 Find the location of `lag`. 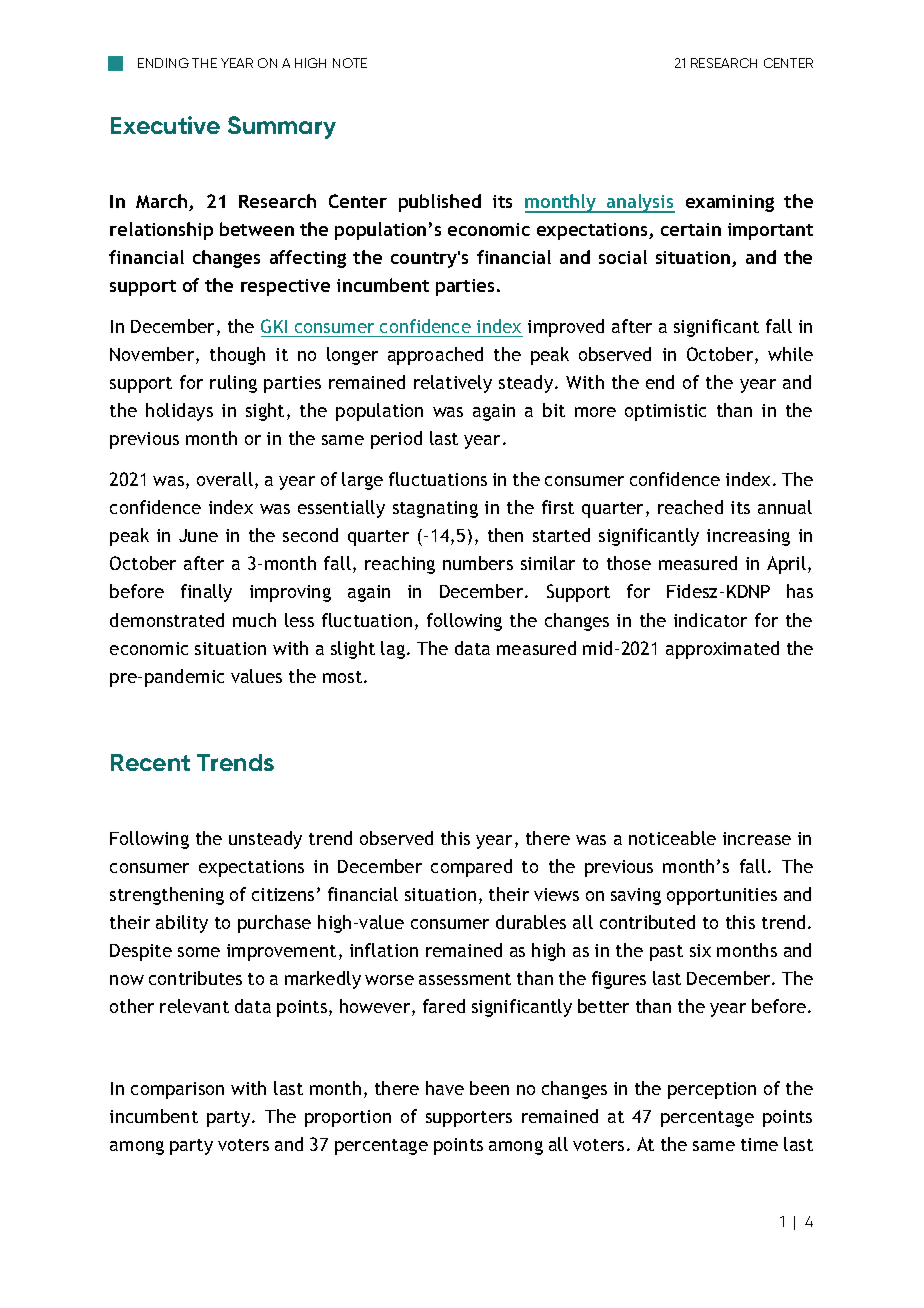

lag is located at coordinates (393, 650).
